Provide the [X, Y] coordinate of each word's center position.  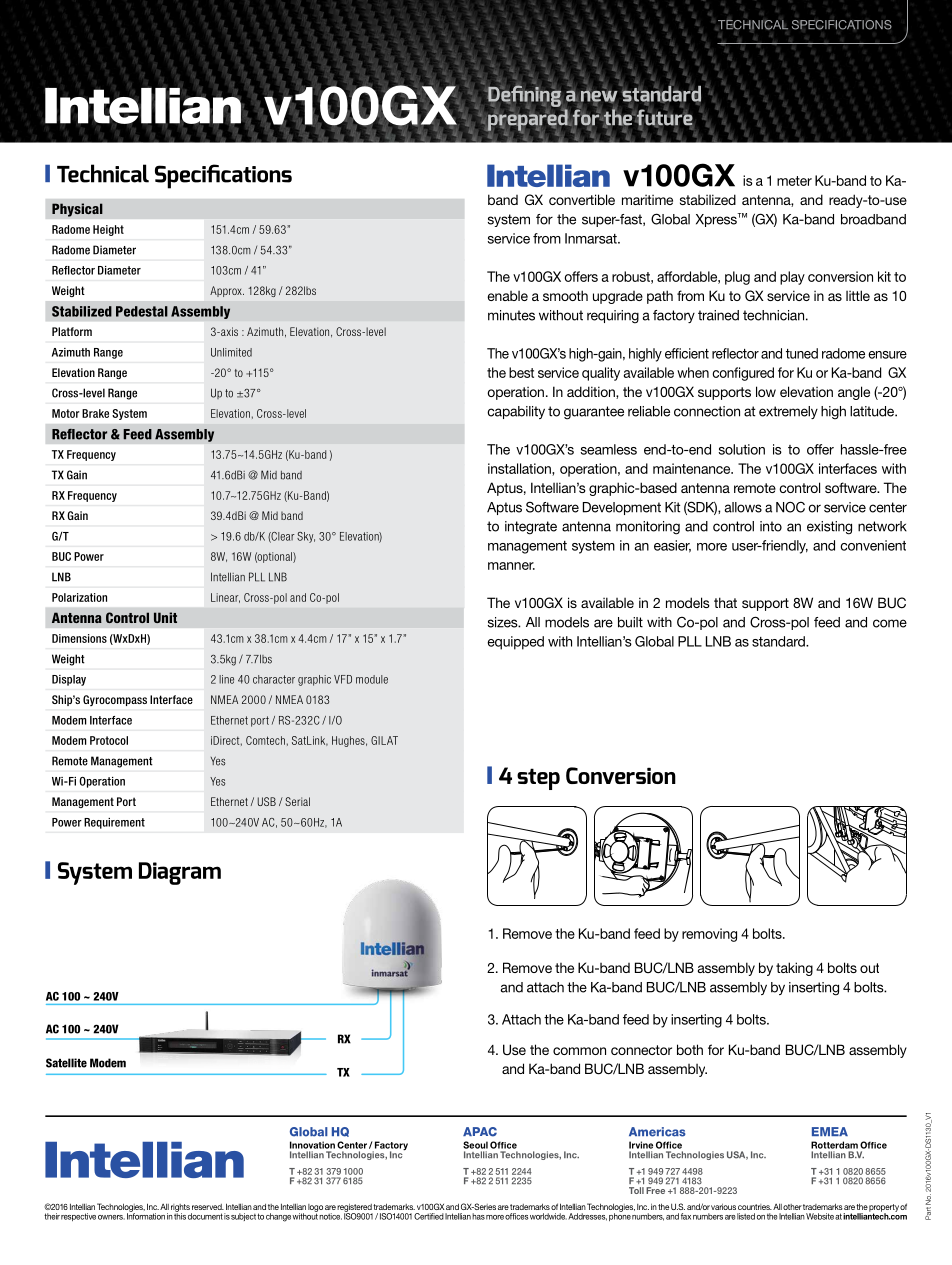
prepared [528, 120]
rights [180, 1209]
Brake [95, 413]
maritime [647, 200]
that [725, 602]
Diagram [180, 873]
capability [516, 412]
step [538, 779]
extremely [788, 412]
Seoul [475, 1145]
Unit [165, 617]
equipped [515, 643]
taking [794, 969]
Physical [77, 210]
